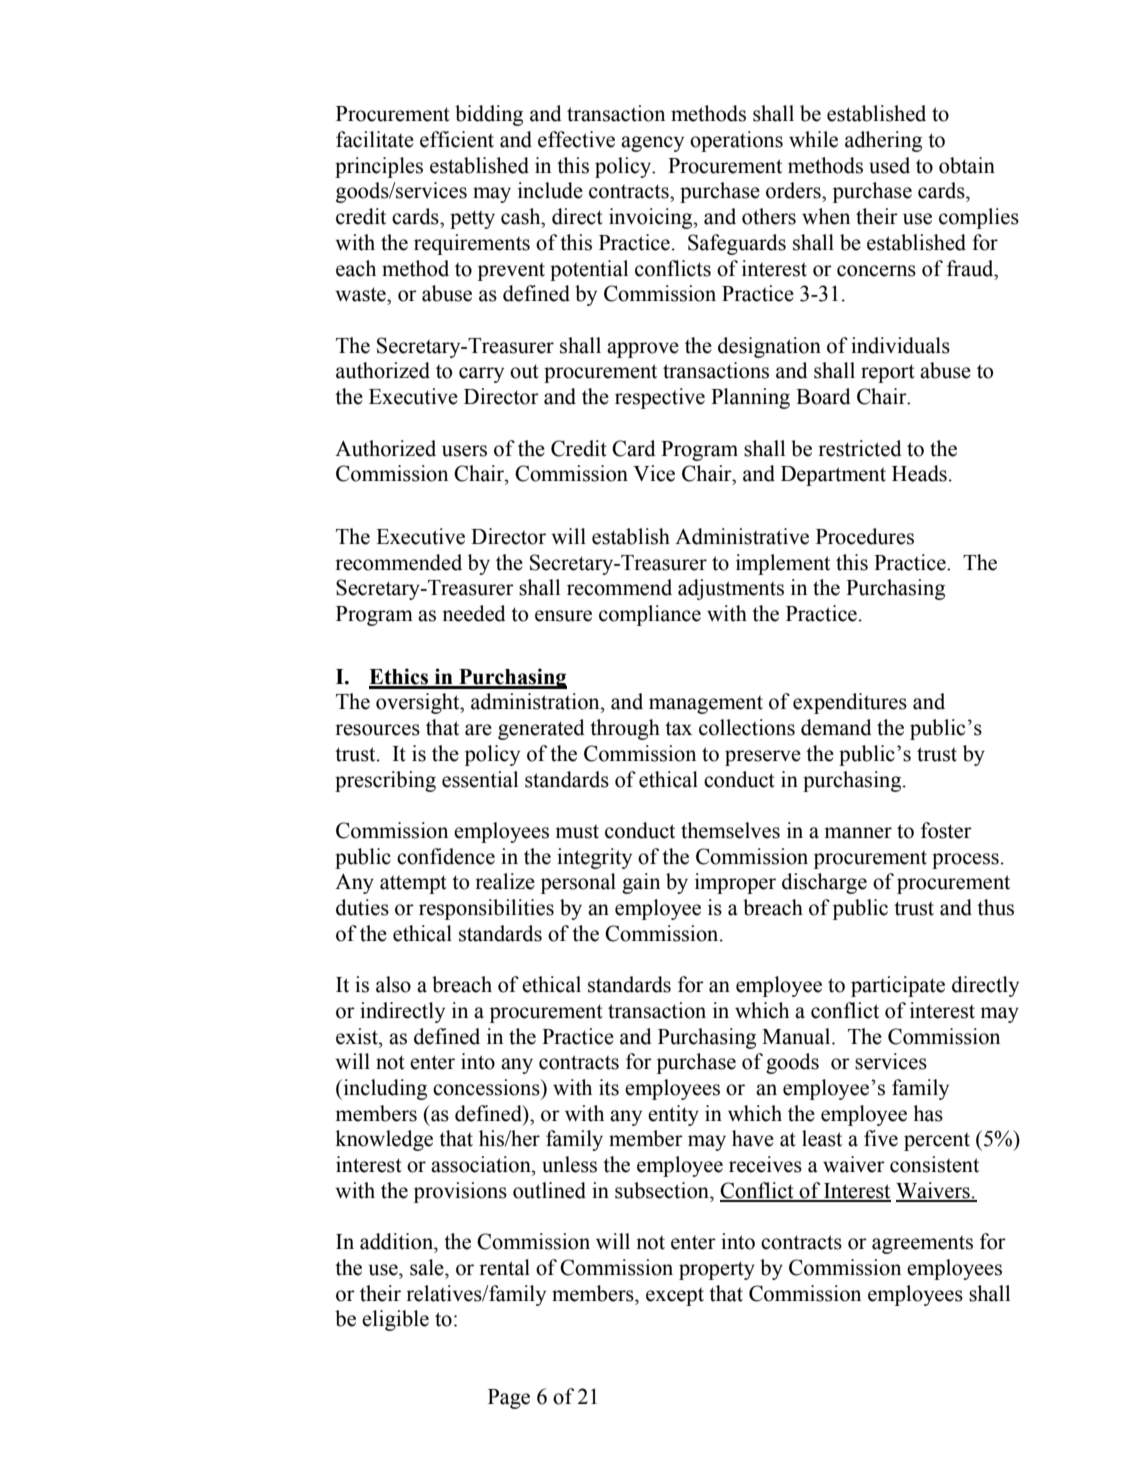 The width and height of the page is (1141, 1476). I want to click on eligible, so click(395, 1320).
